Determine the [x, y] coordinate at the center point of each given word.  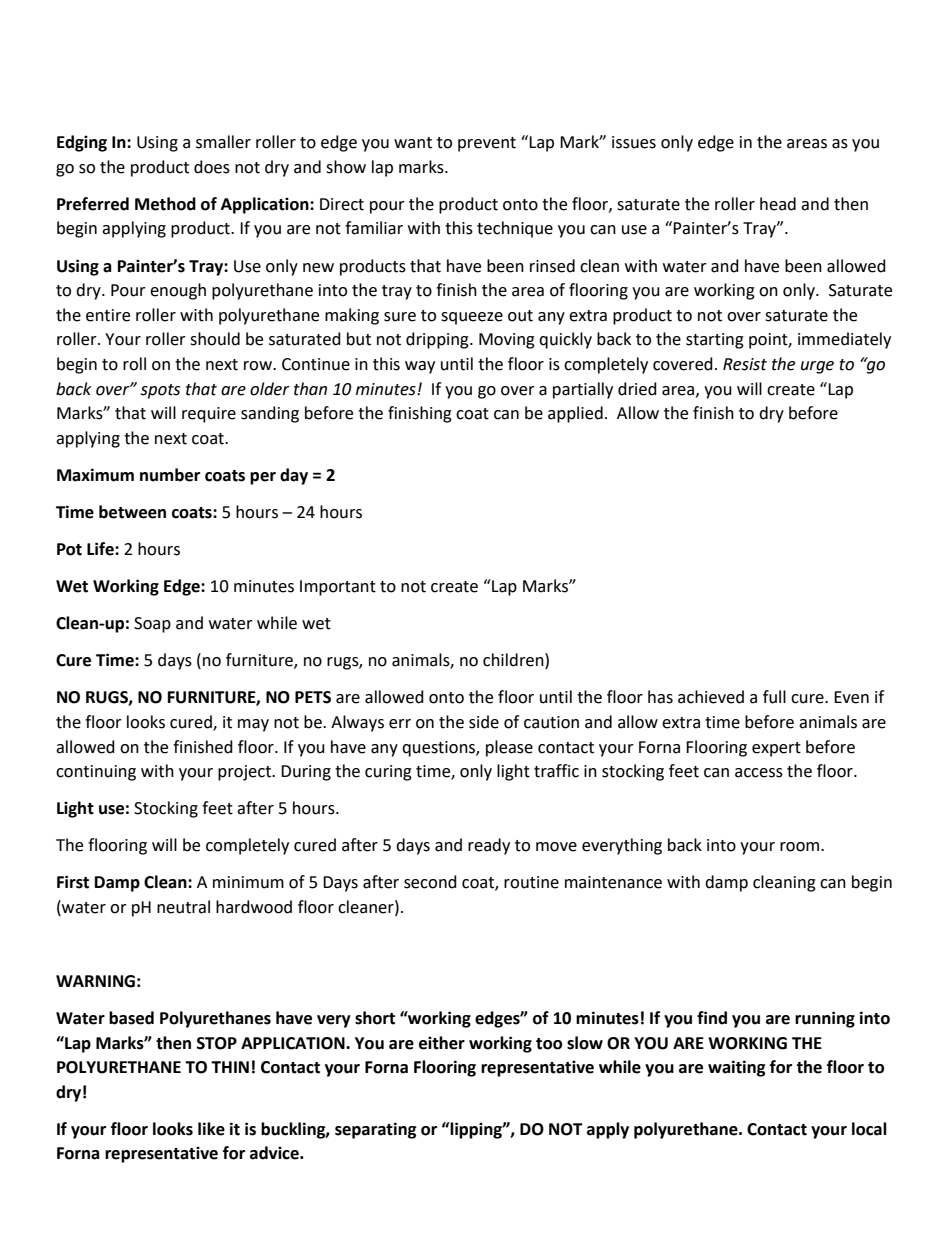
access [759, 773]
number [170, 475]
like [211, 1129]
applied [575, 414]
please [509, 748]
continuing [96, 773]
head [778, 204]
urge [817, 367]
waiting [737, 1068]
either [442, 1043]
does [212, 167]
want [413, 143]
